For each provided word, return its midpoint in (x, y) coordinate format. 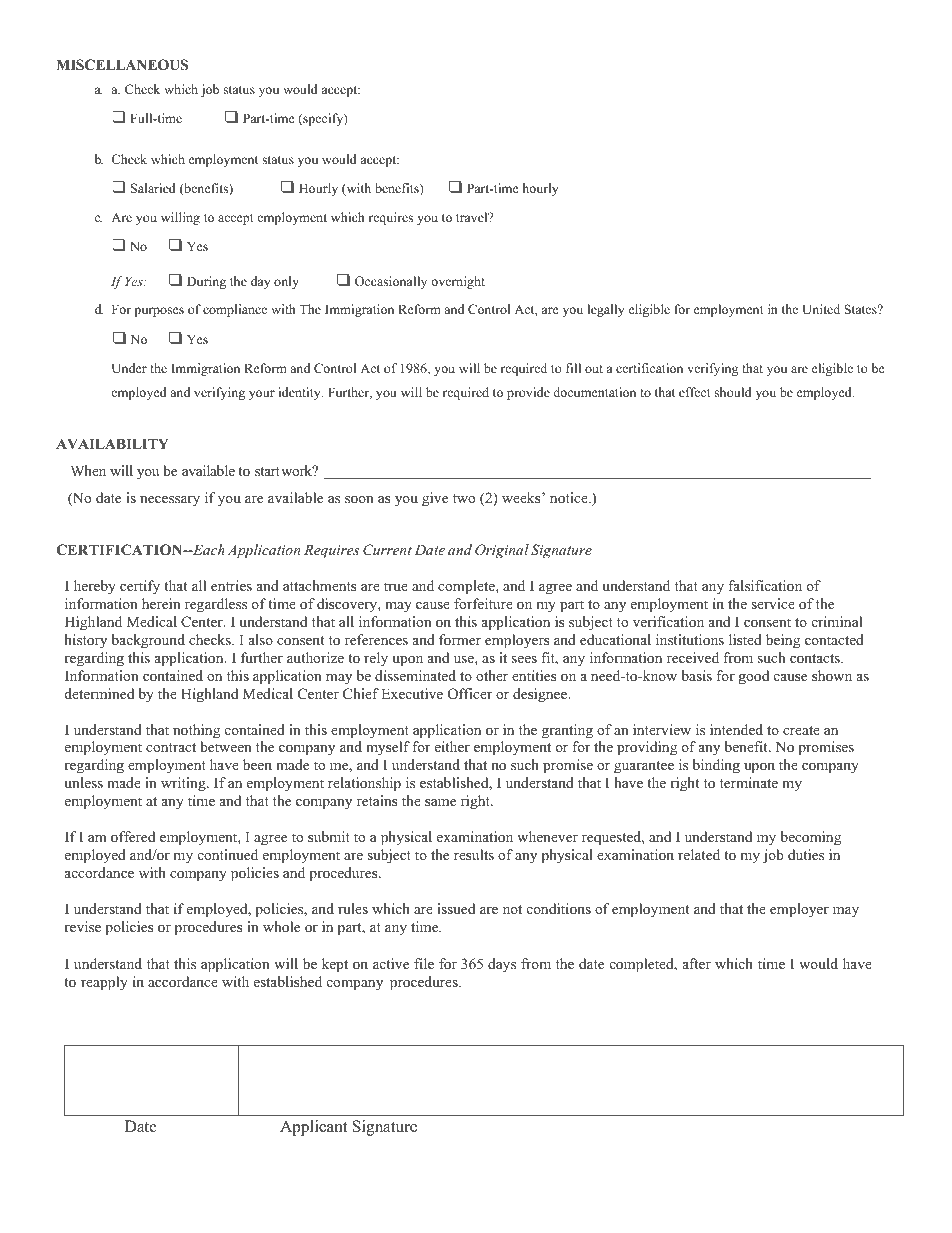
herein (161, 603)
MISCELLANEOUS (122, 65)
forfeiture (483, 603)
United (821, 309)
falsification (765, 585)
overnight (458, 282)
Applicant (313, 1128)
